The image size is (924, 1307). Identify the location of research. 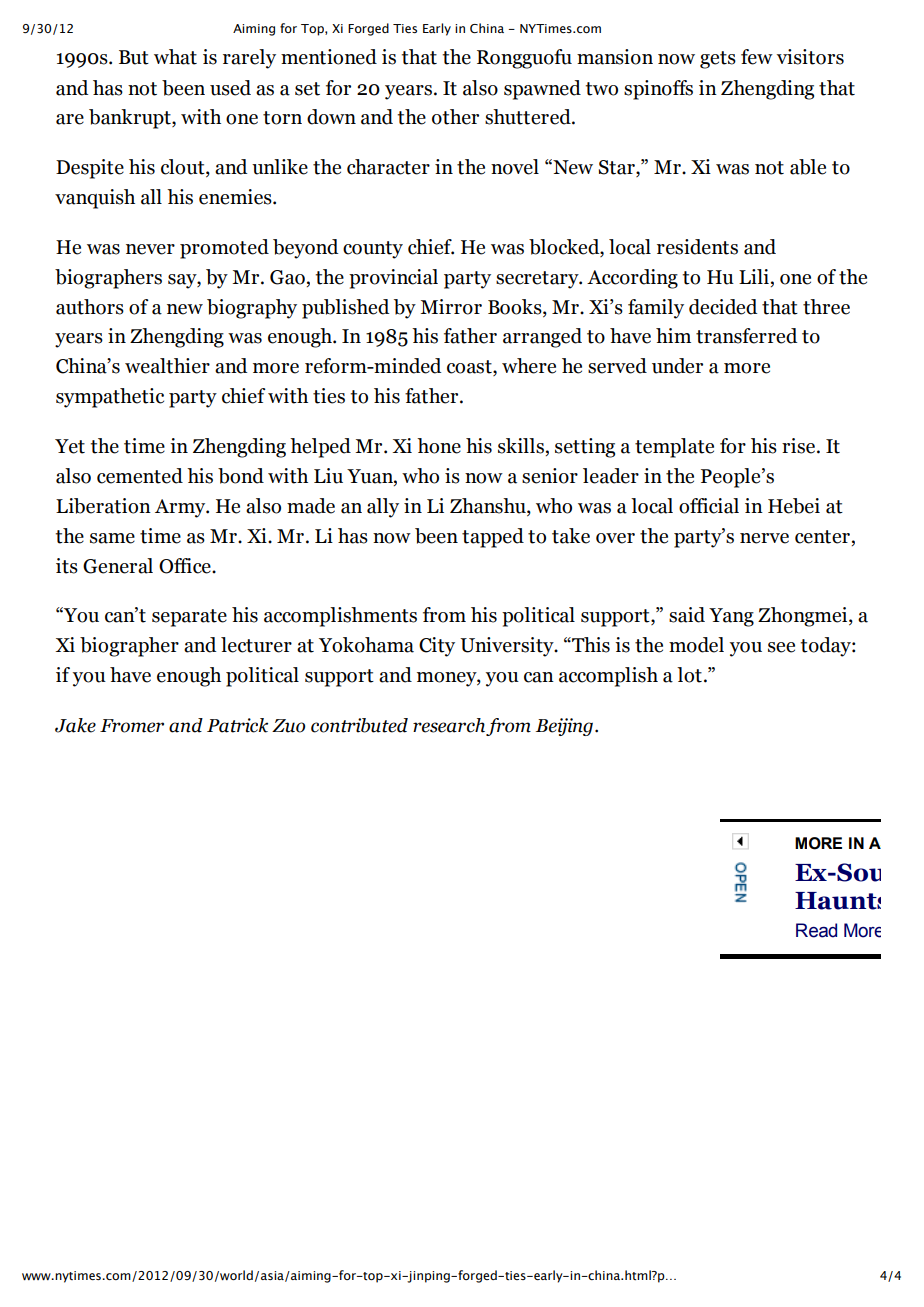
(449, 725).
